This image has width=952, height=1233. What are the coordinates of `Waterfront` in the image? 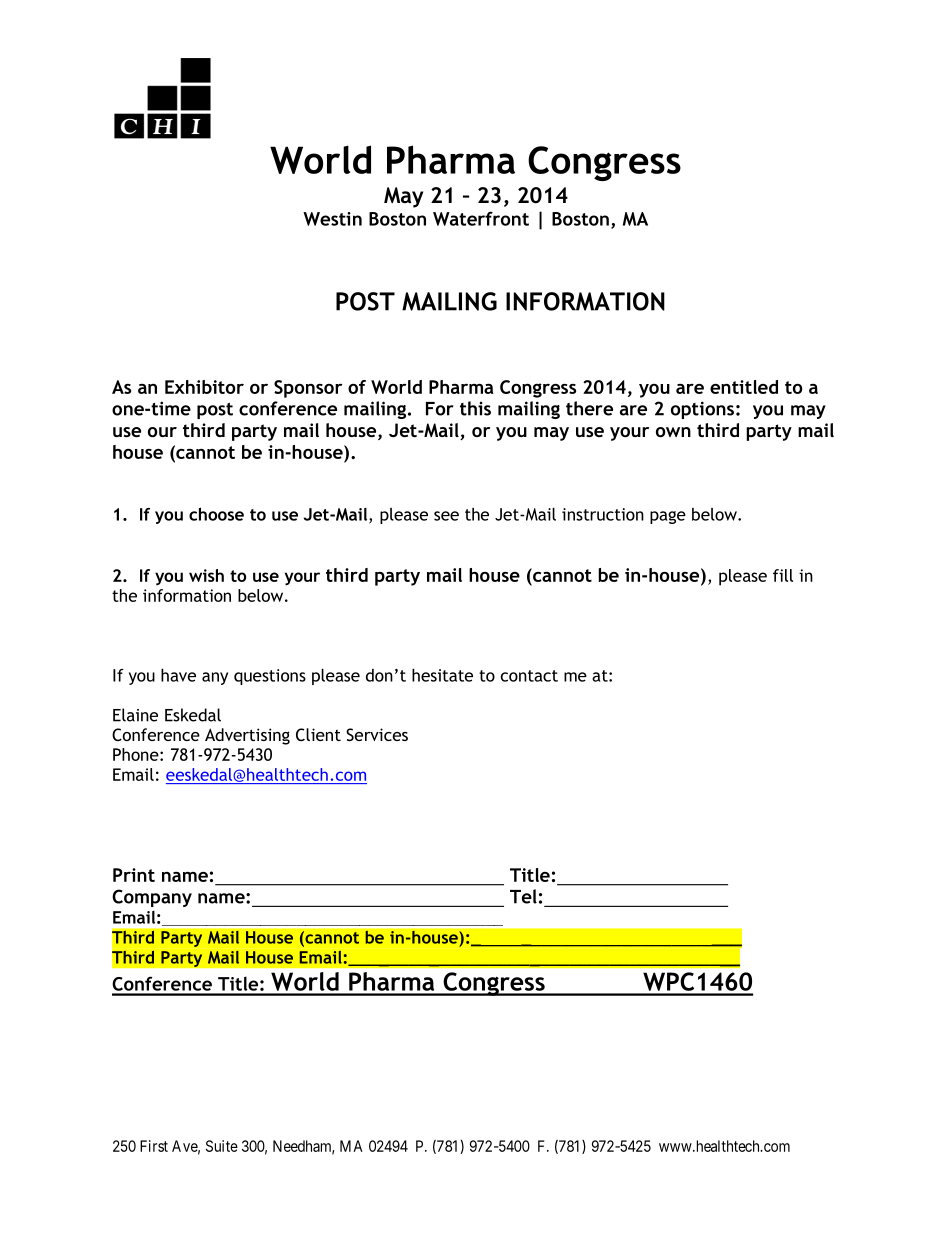 It's located at (481, 218).
